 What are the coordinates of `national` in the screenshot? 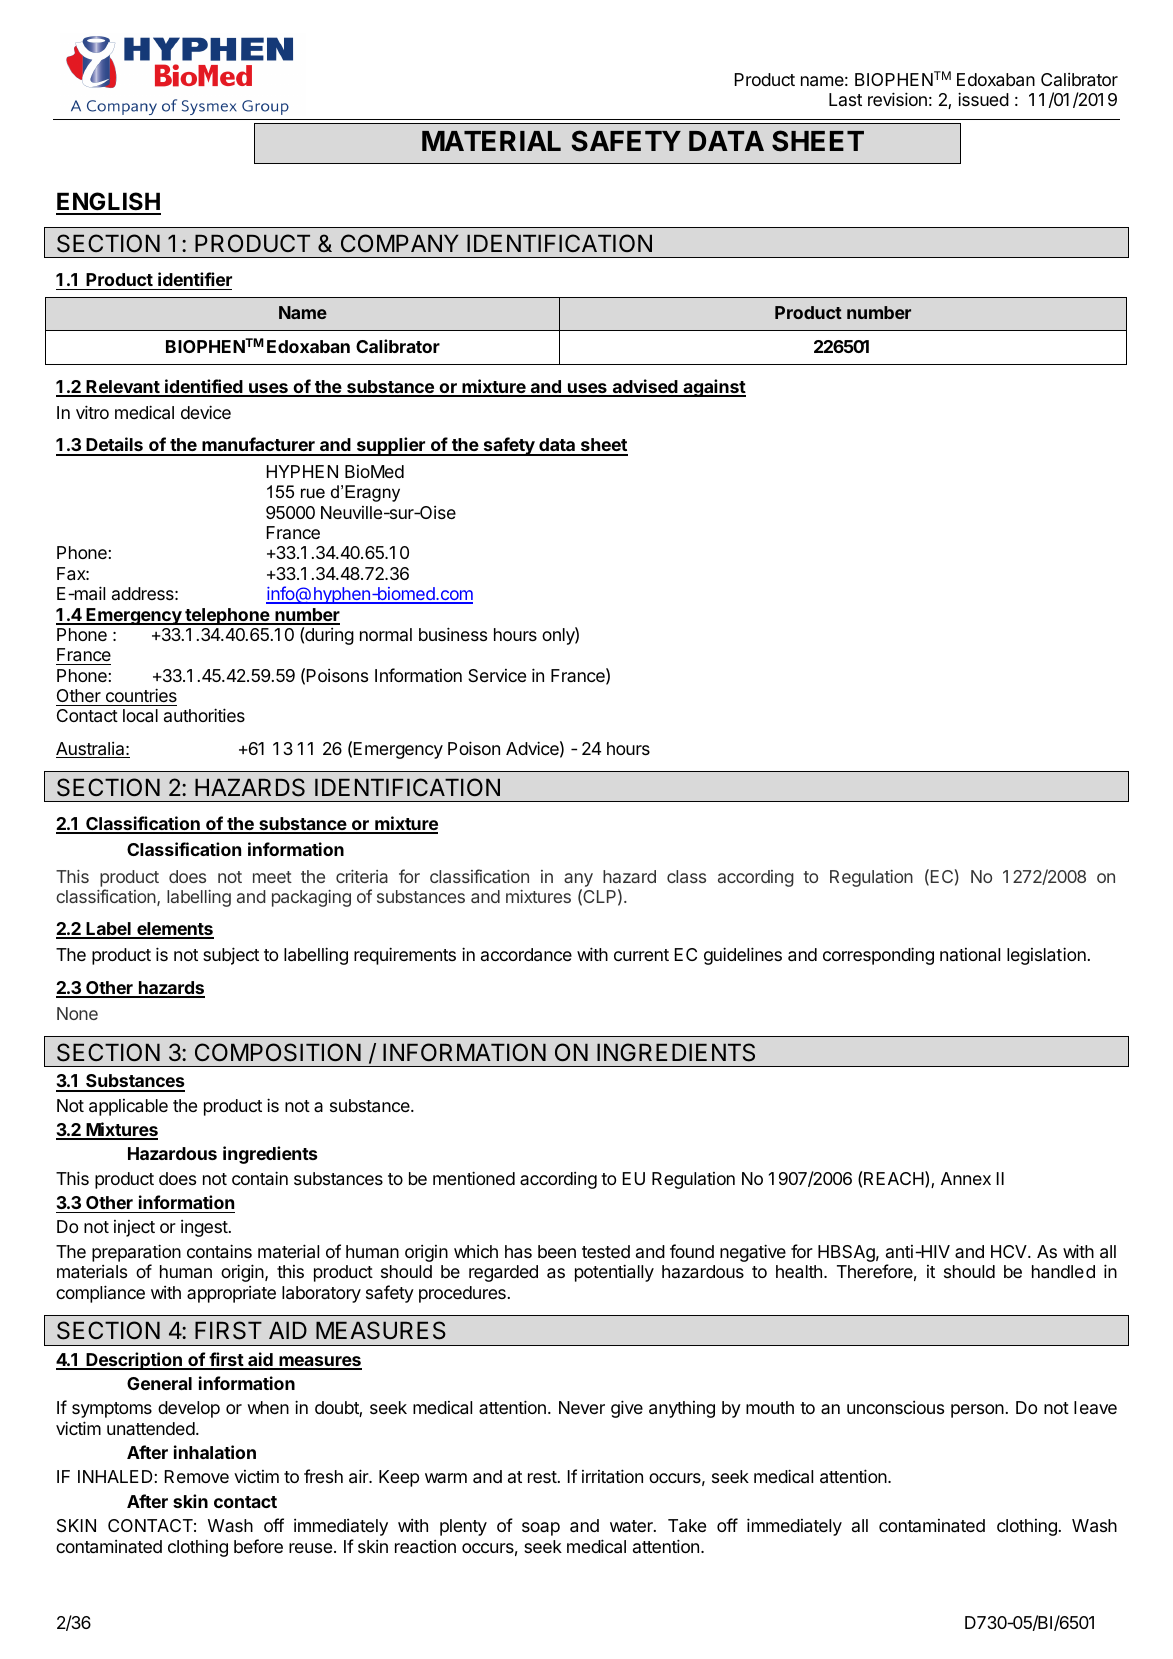 It's located at (970, 955).
